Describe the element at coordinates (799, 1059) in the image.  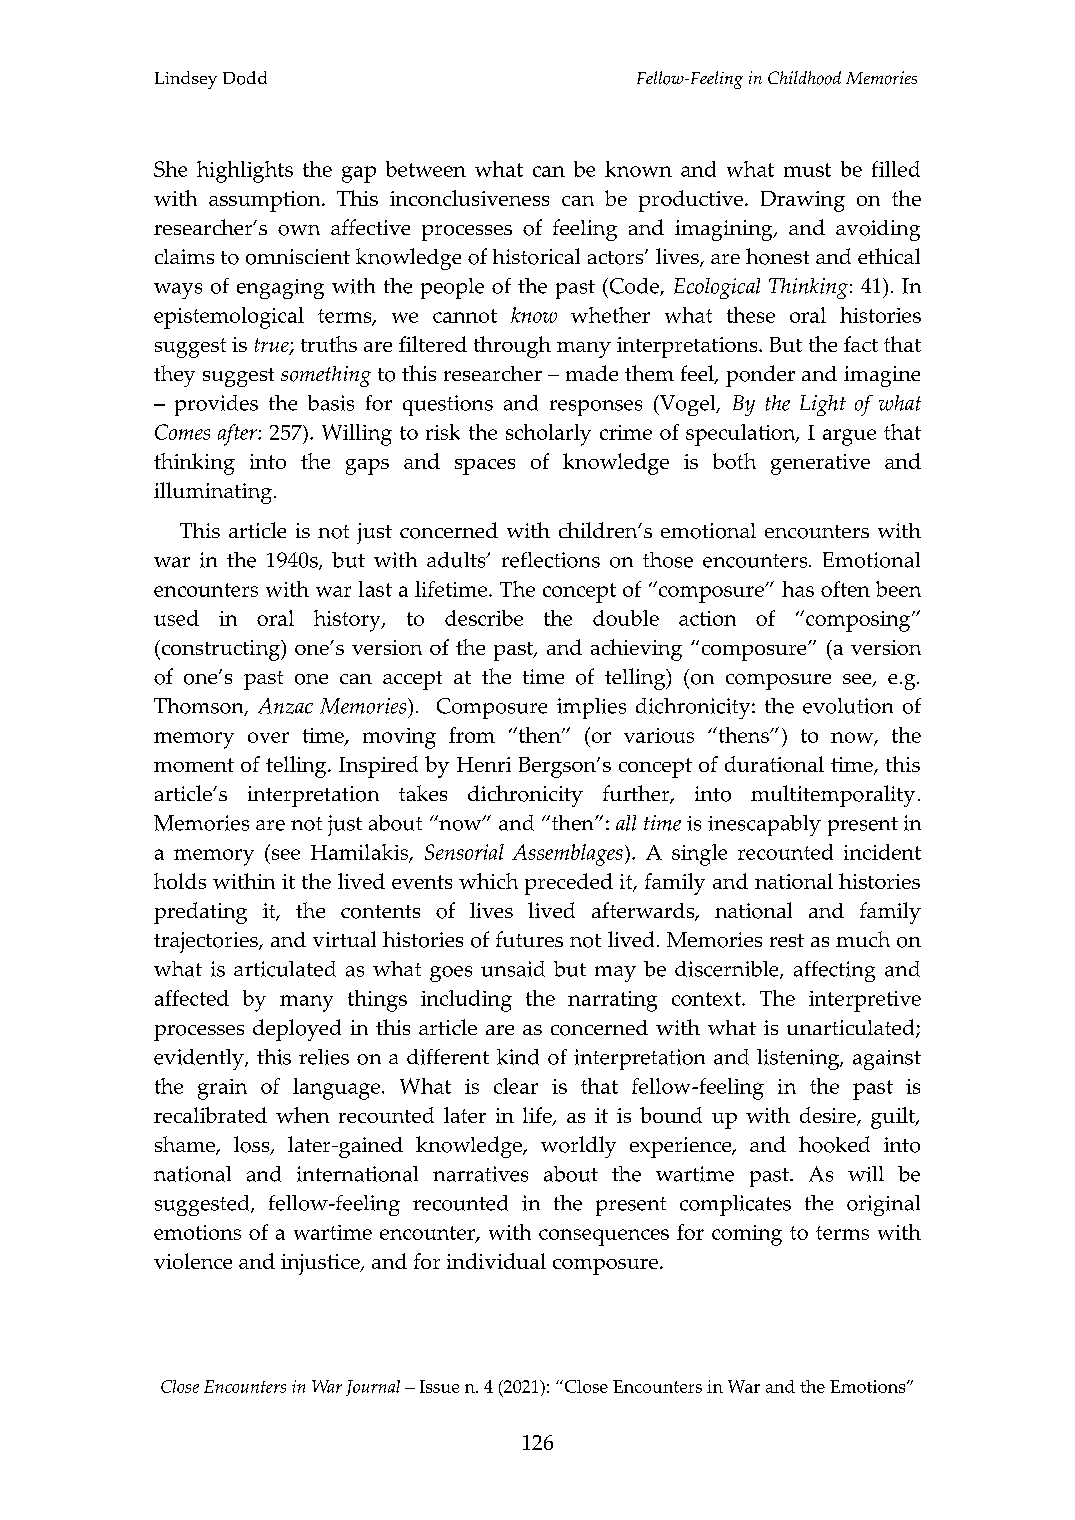
I see `listening` at that location.
